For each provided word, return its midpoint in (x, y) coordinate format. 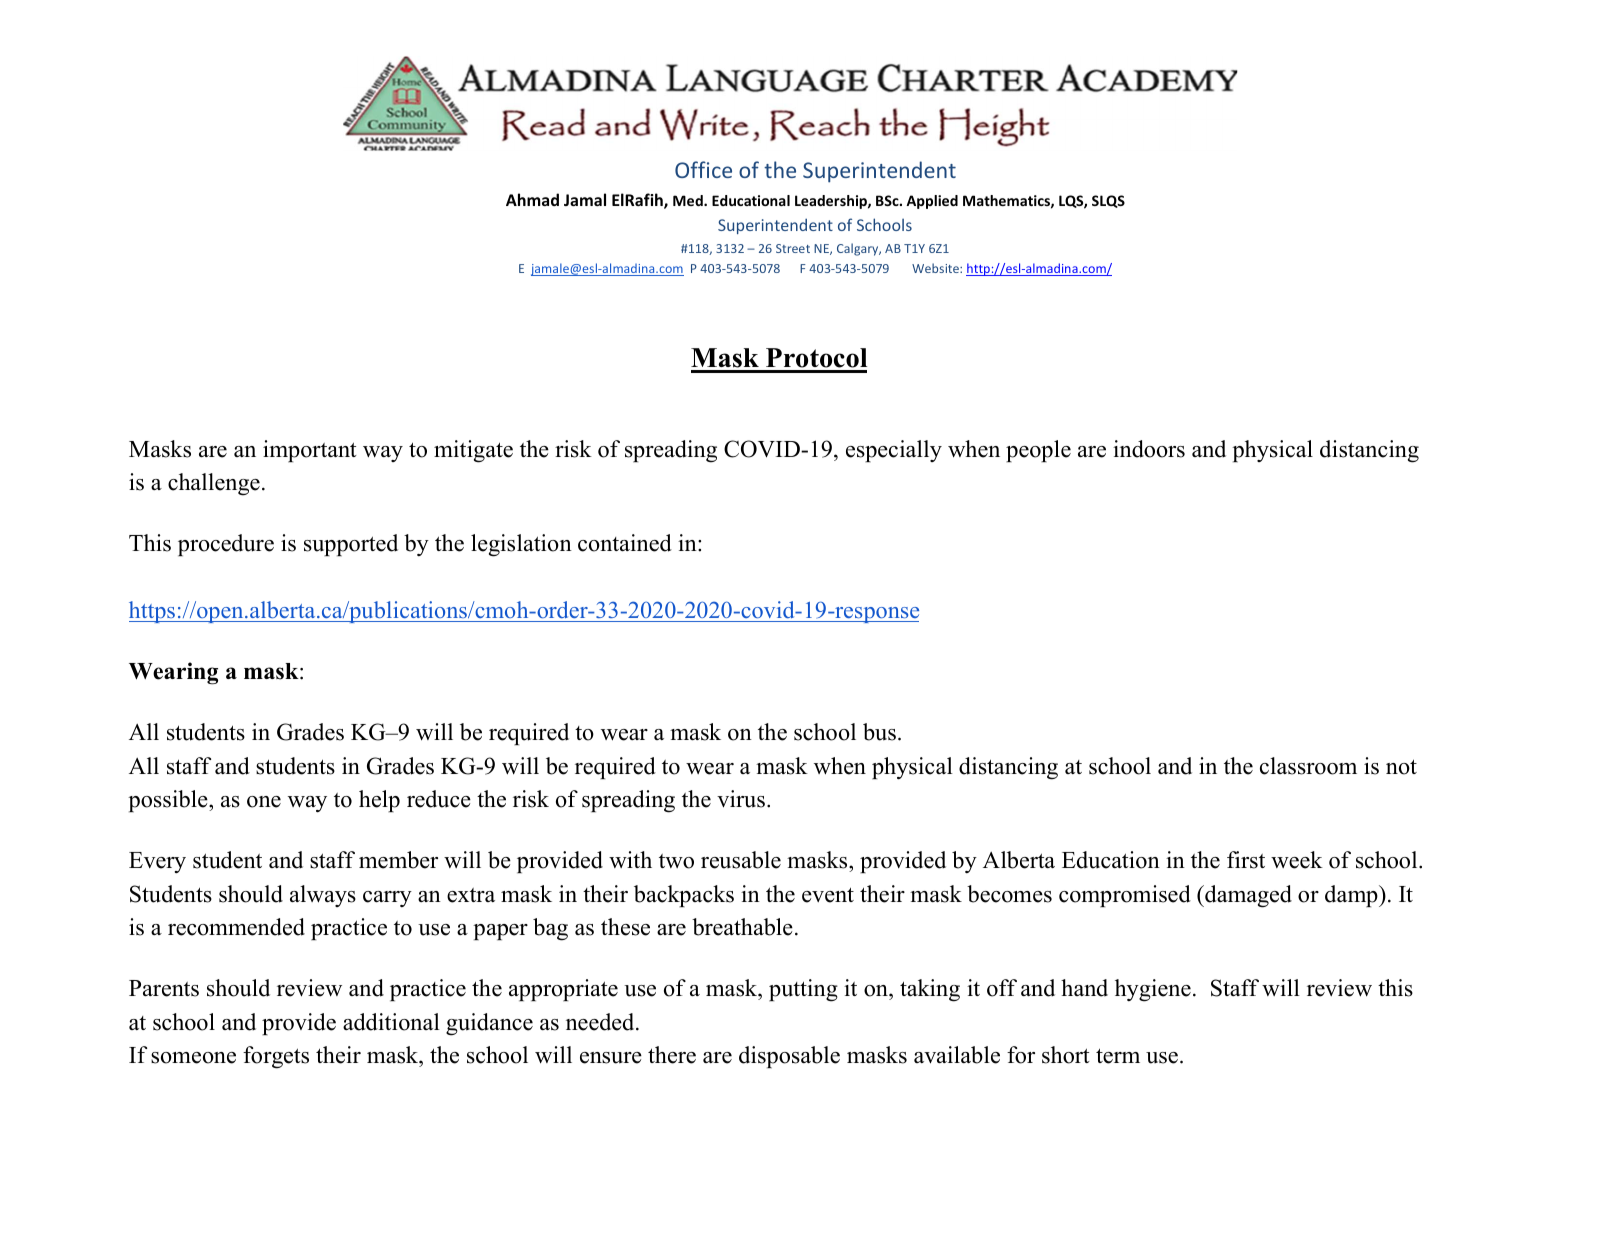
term (1118, 1056)
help (379, 801)
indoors (1149, 449)
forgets (276, 1057)
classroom (1308, 766)
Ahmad (532, 199)
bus (879, 732)
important (310, 451)
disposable (789, 1057)
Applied (932, 202)
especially (894, 451)
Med (689, 200)
